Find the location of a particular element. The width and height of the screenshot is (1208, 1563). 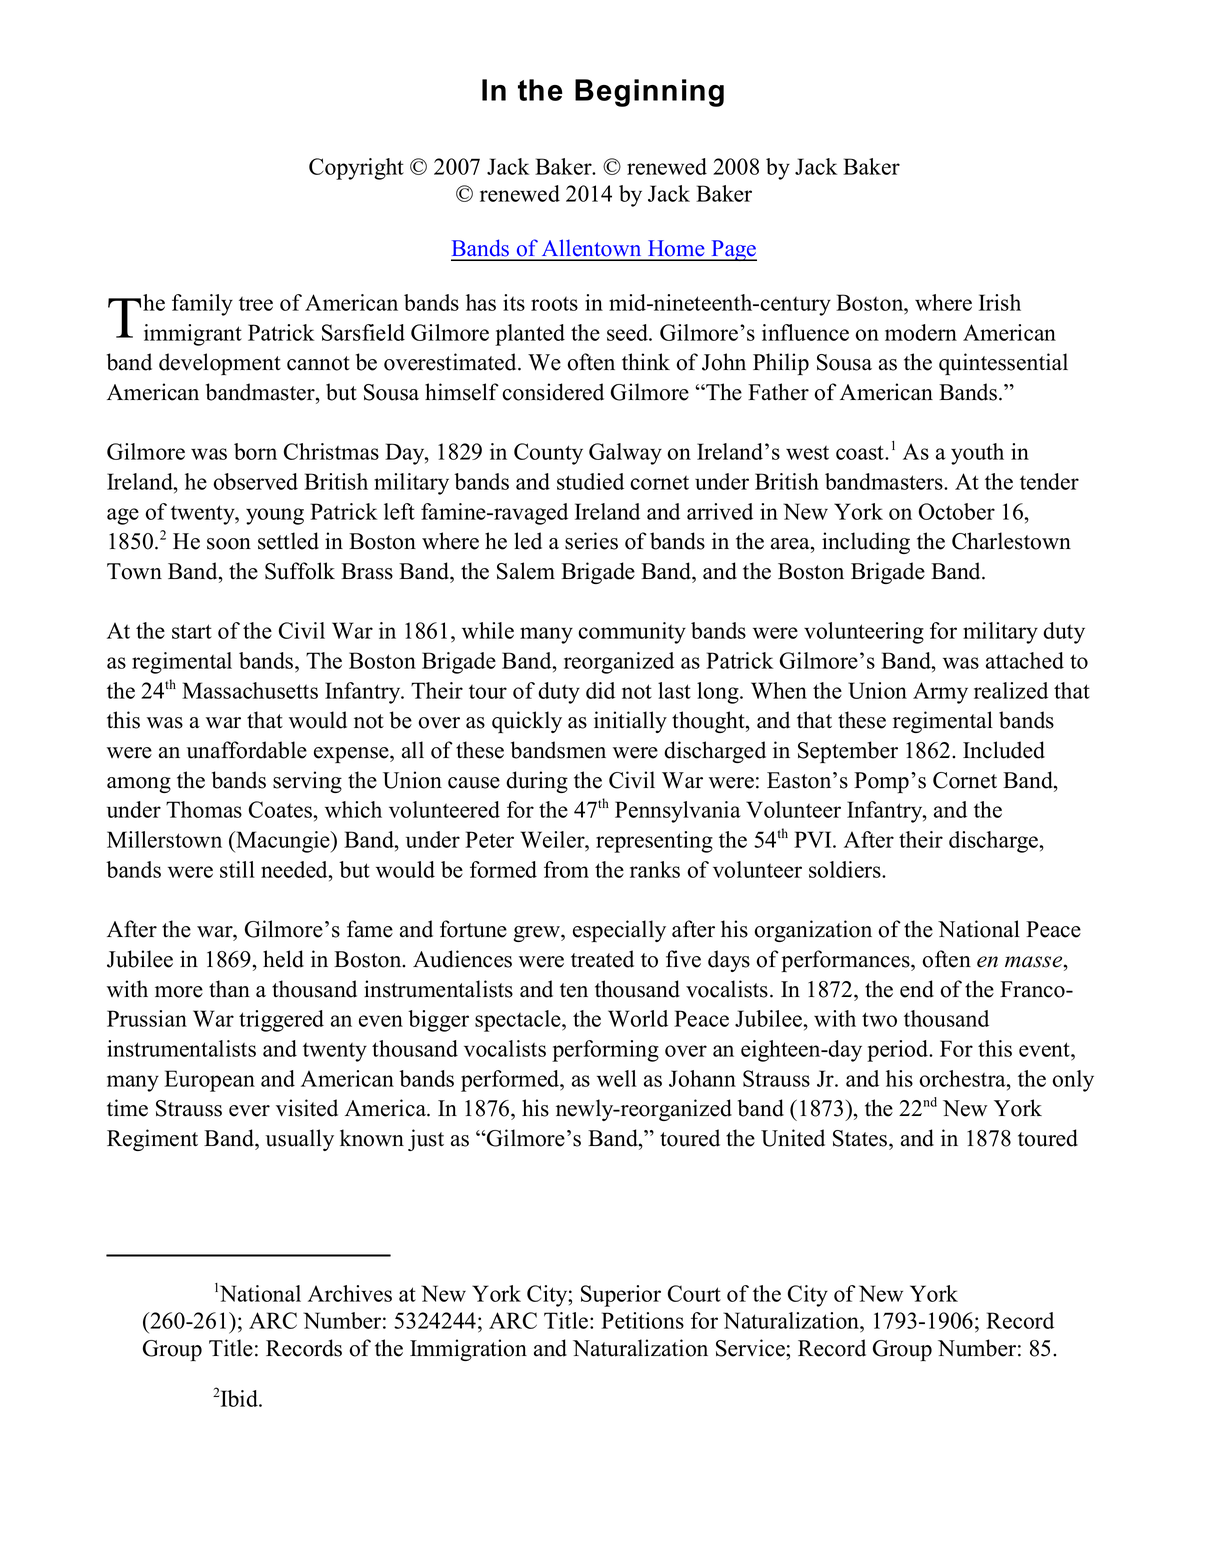

Beginning is located at coordinates (649, 93).
